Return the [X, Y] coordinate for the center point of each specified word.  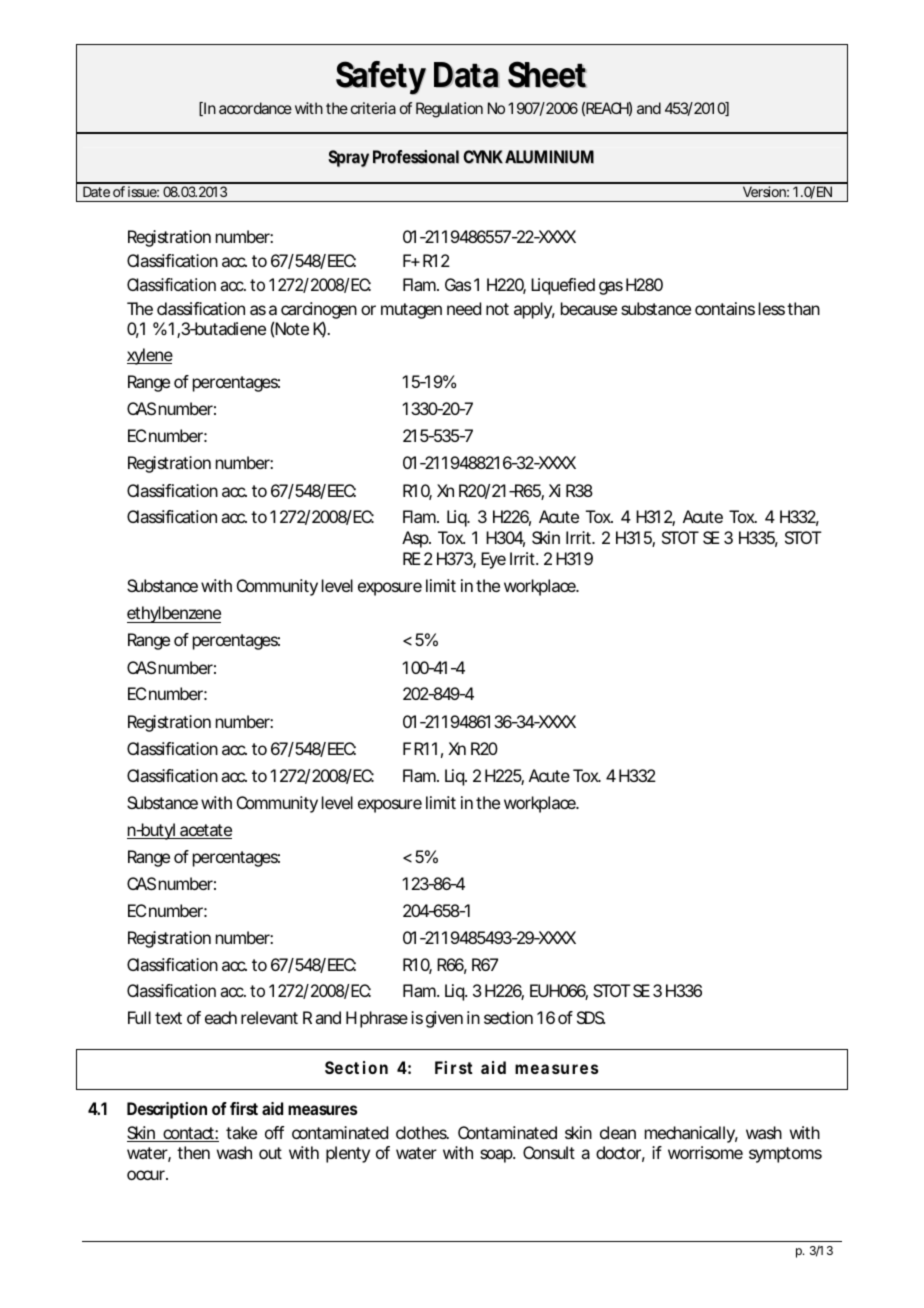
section [508, 1017]
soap [497, 1156]
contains [725, 308]
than [803, 308]
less [773, 308]
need [464, 308]
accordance [255, 108]
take [241, 1132]
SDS [591, 1017]
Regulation [449, 110]
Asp [416, 539]
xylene [150, 356]
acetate [205, 831]
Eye [493, 560]
